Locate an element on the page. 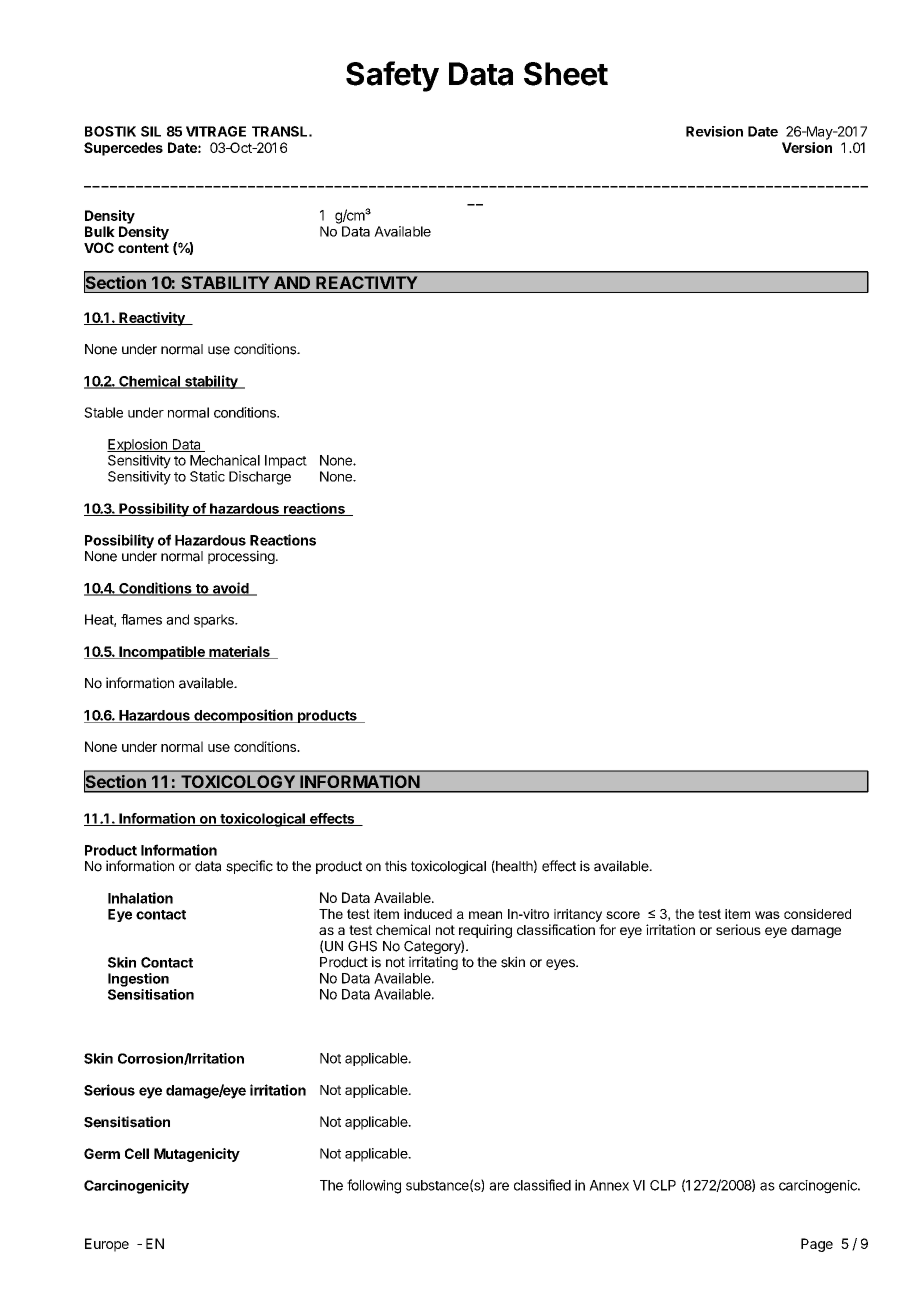 This page has width=924, height=1308. Inhalation is located at coordinates (140, 898).
